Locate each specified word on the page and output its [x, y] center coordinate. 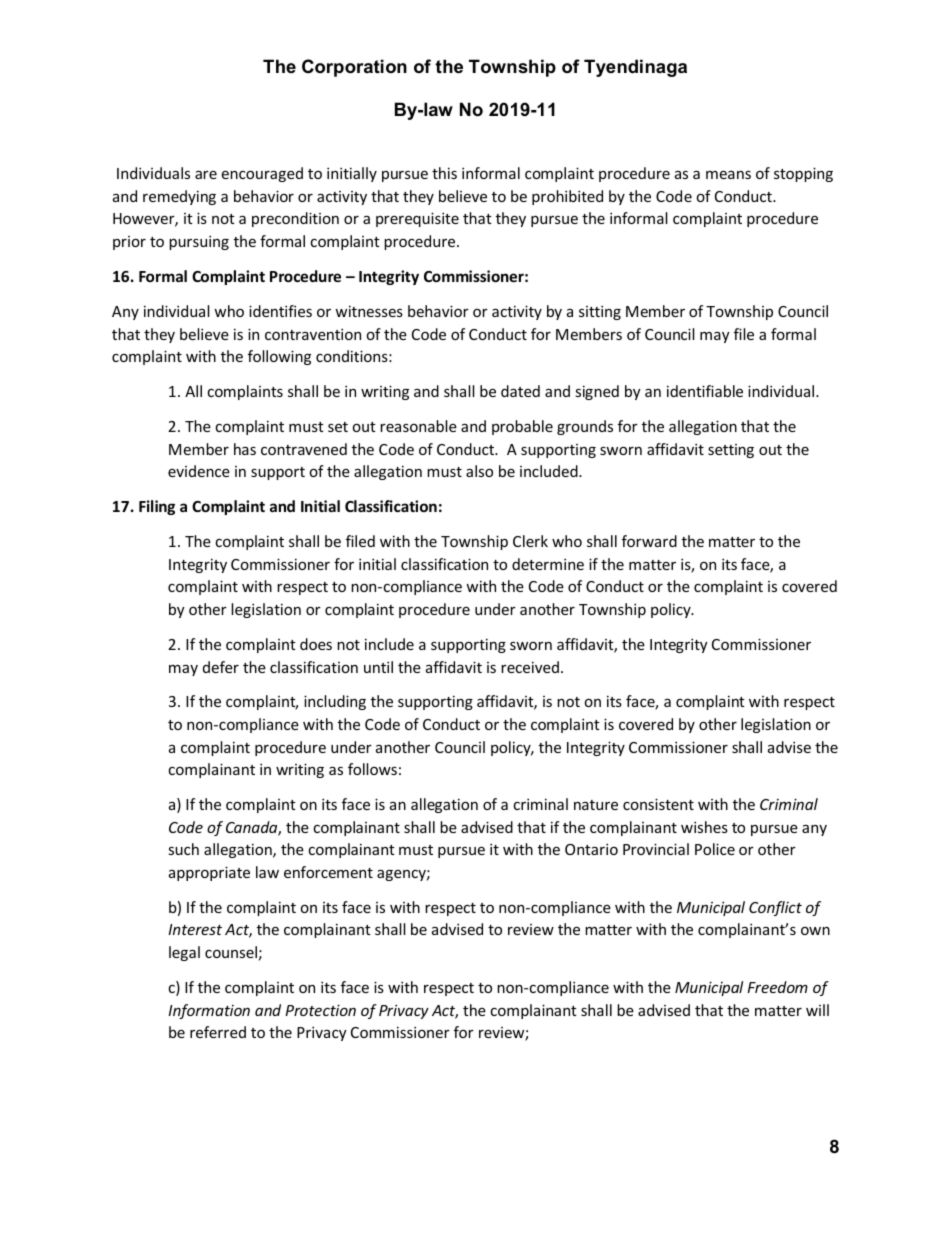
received [530, 667]
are [206, 175]
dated [520, 391]
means [728, 174]
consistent [658, 804]
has [245, 449]
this [444, 173]
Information [209, 1011]
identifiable [705, 391]
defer [221, 667]
